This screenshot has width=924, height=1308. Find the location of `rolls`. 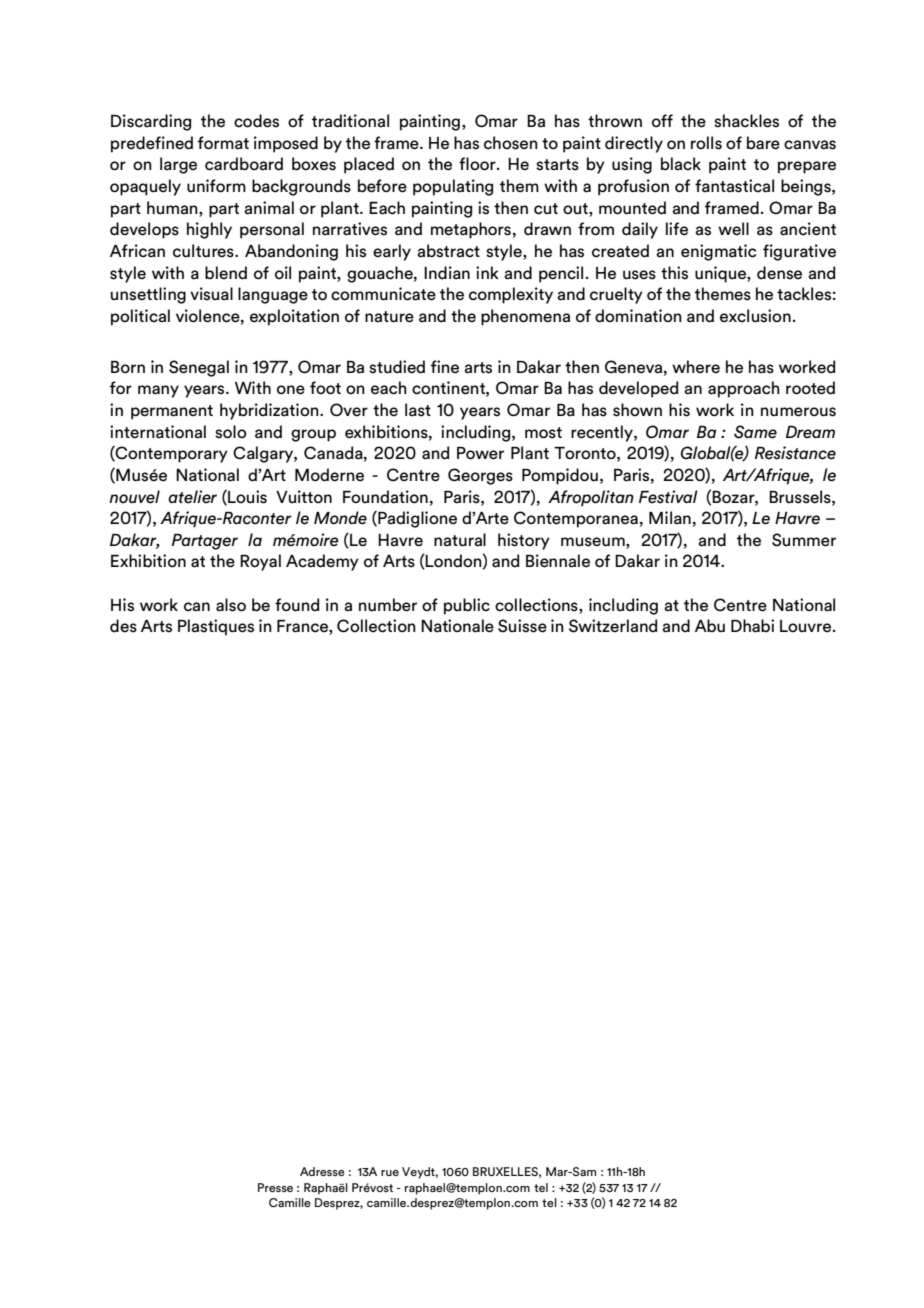

rolls is located at coordinates (706, 143).
